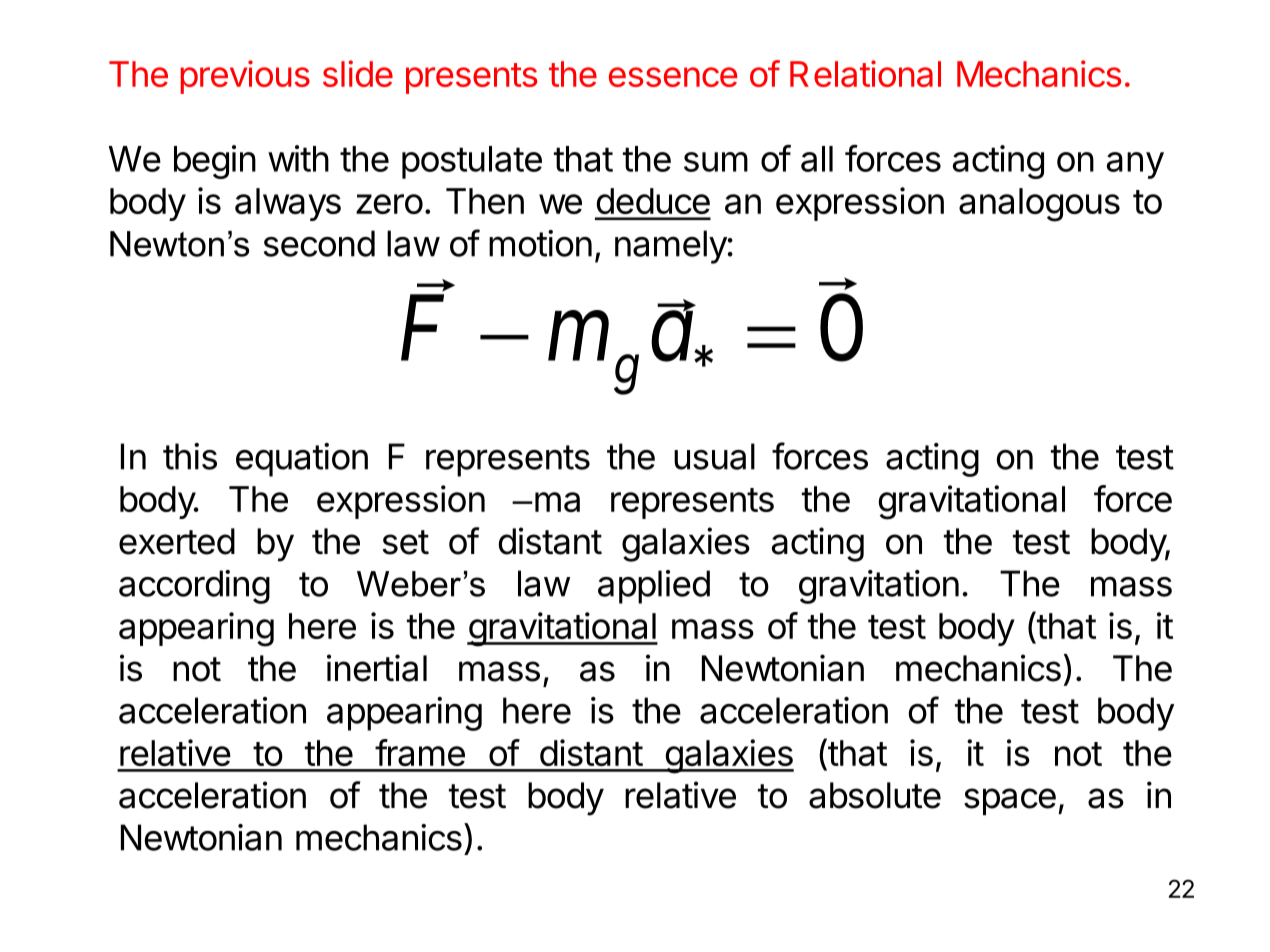  I want to click on applied, so click(654, 587).
